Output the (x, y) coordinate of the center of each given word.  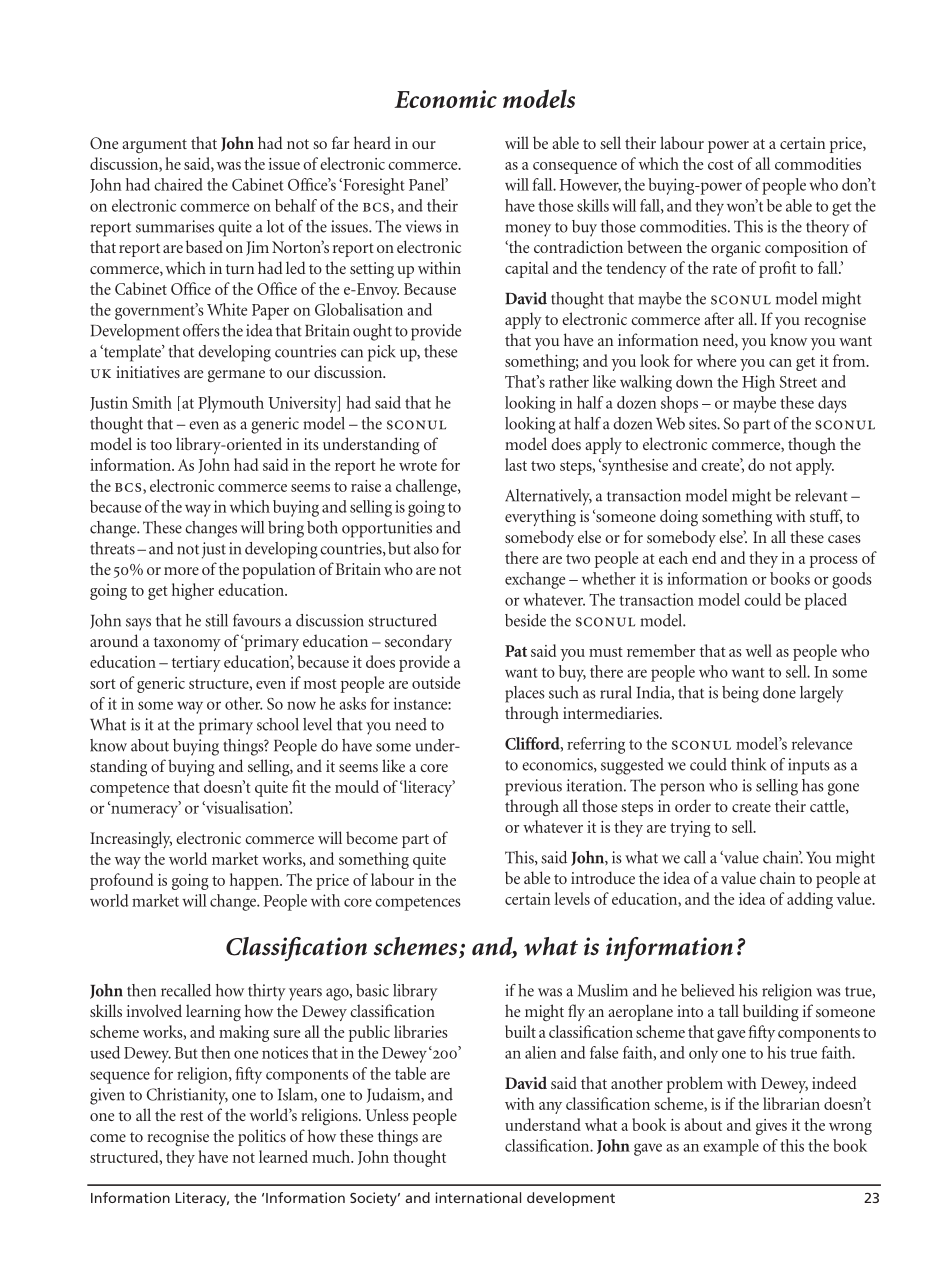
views (423, 226)
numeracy (144, 810)
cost (721, 165)
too (161, 445)
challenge (427, 487)
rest (191, 1116)
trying (690, 829)
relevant (821, 495)
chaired (178, 184)
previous (533, 787)
